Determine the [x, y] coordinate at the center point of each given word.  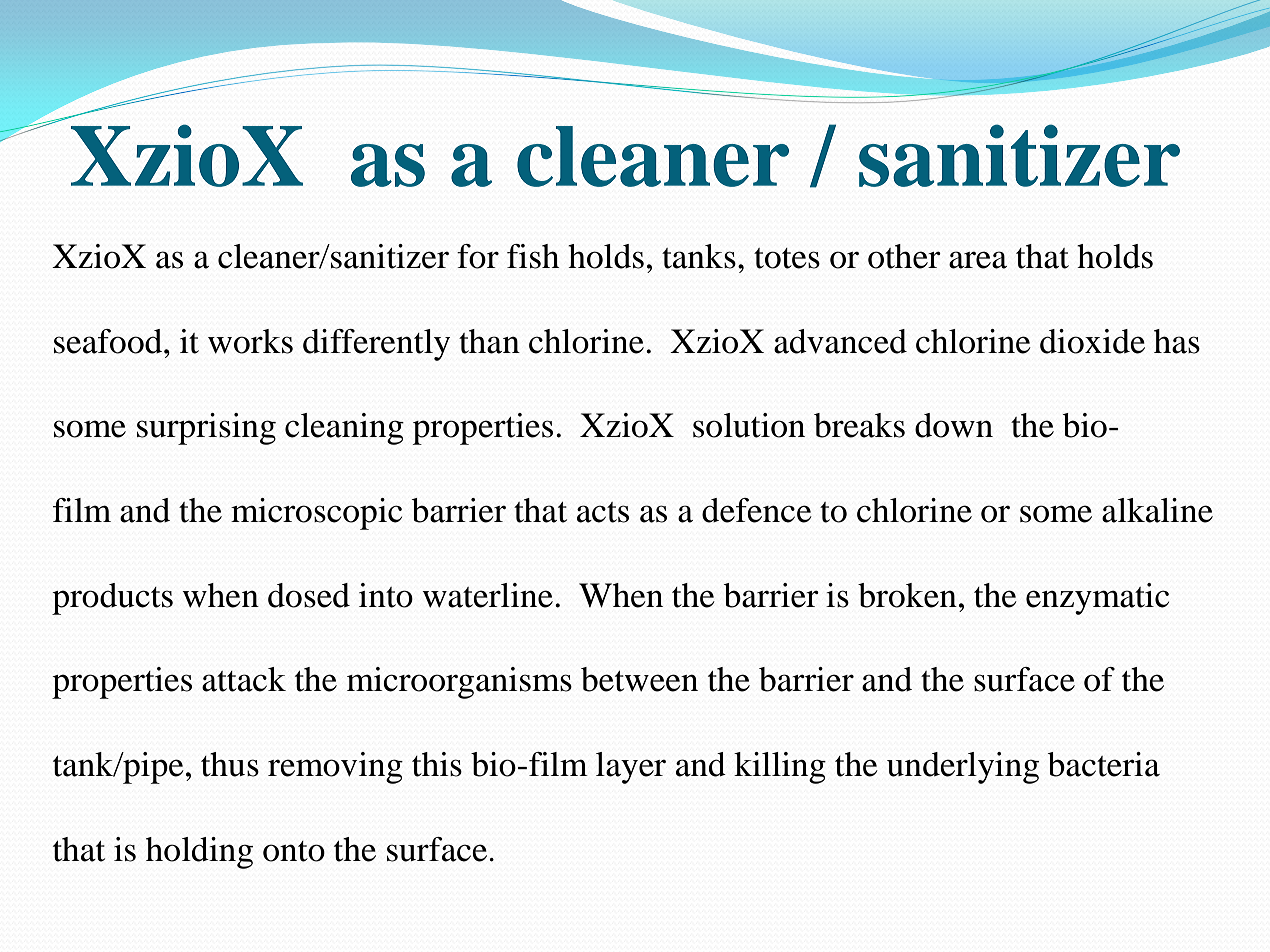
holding [199, 853]
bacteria [1104, 764]
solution [749, 425]
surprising [206, 429]
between [639, 679]
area [978, 260]
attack [244, 679]
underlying [963, 768]
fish [533, 256]
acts [603, 512]
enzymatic [1097, 599]
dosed [309, 595]
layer [631, 768]
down [954, 425]
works [250, 341]
